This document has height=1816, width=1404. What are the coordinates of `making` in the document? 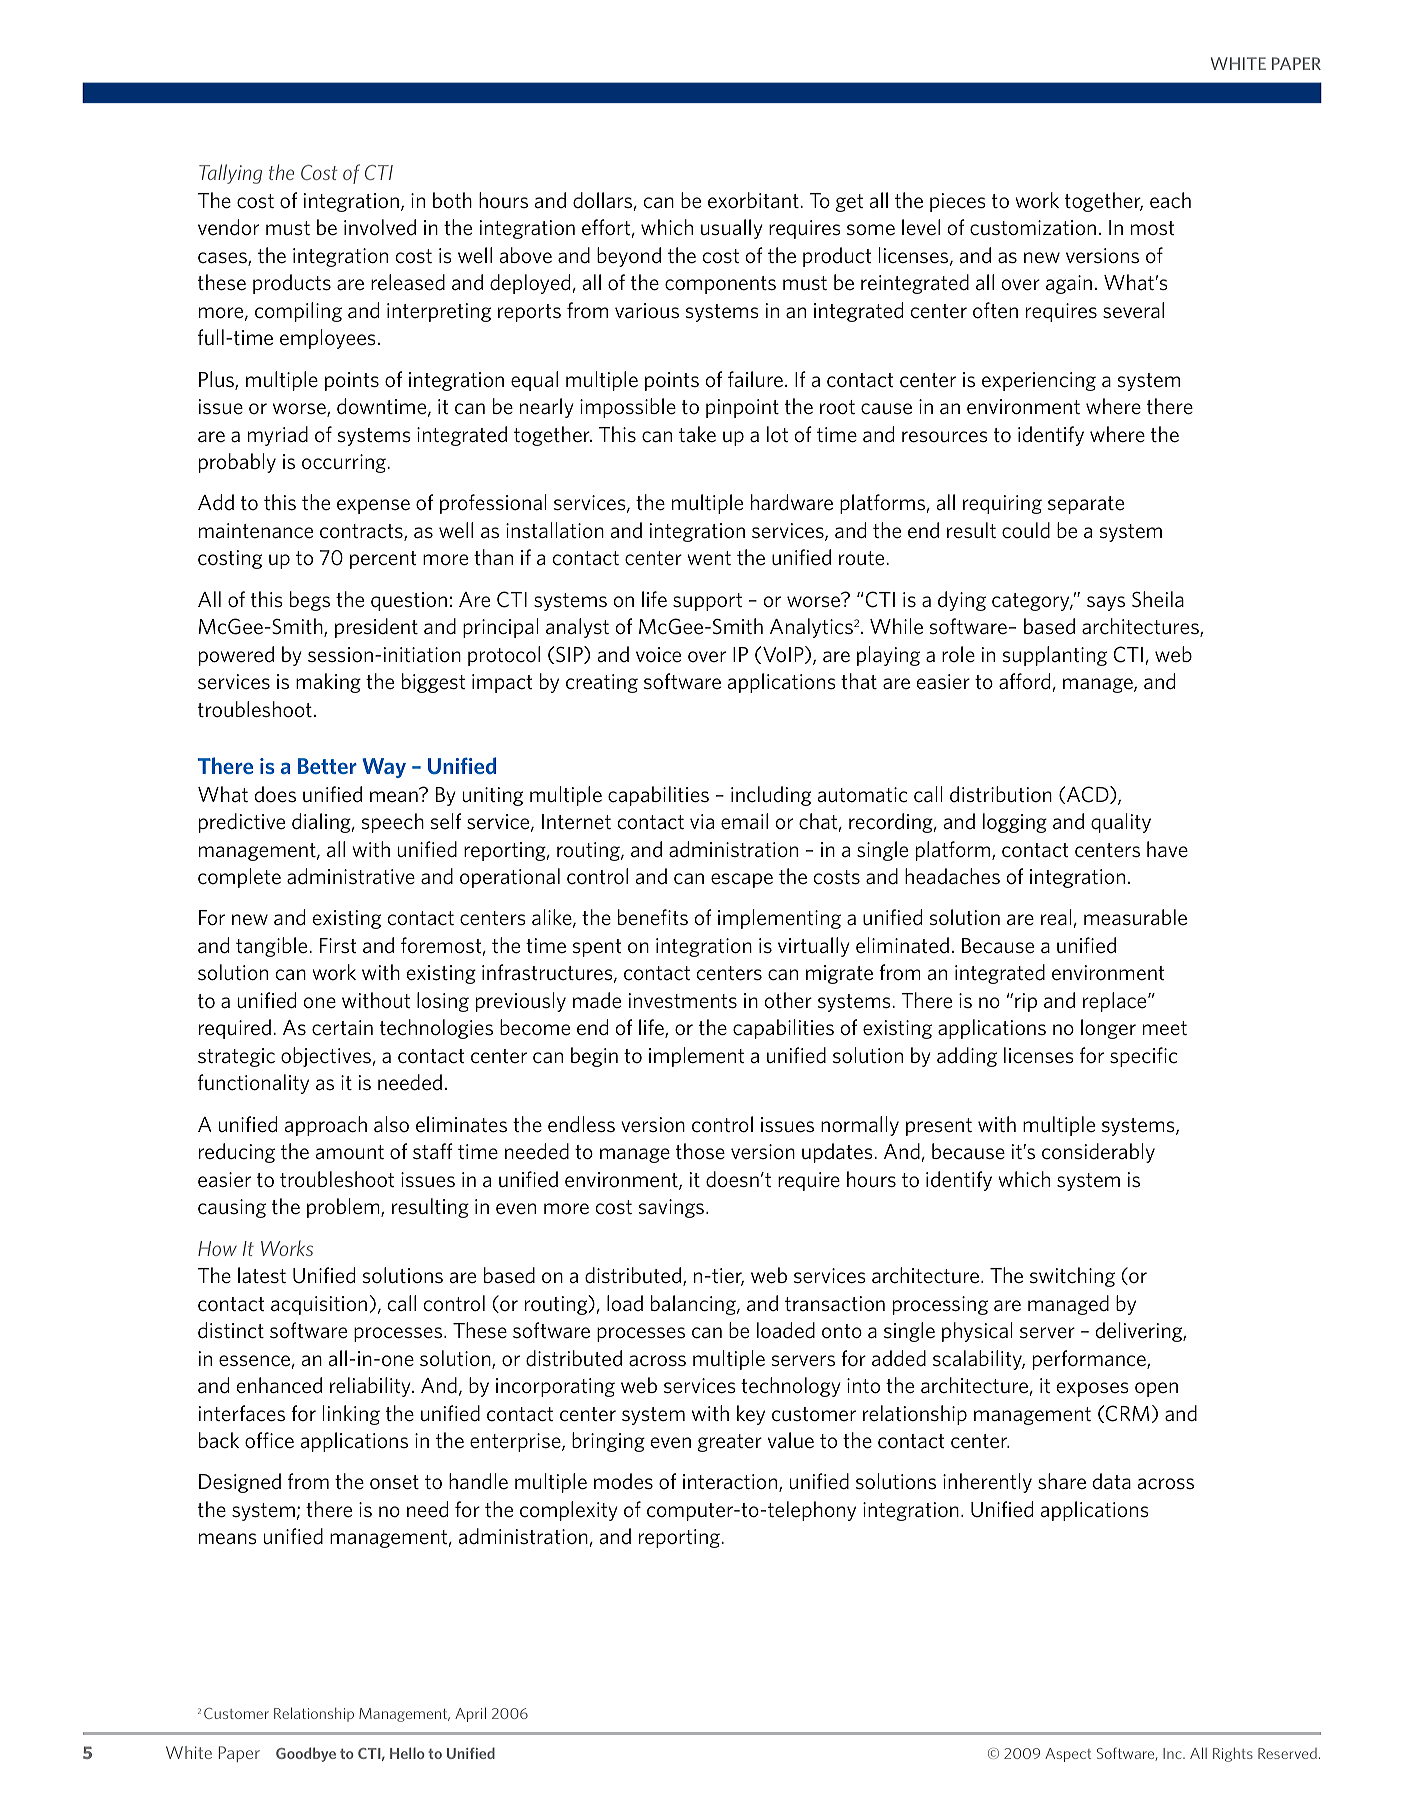 It's located at (328, 683).
